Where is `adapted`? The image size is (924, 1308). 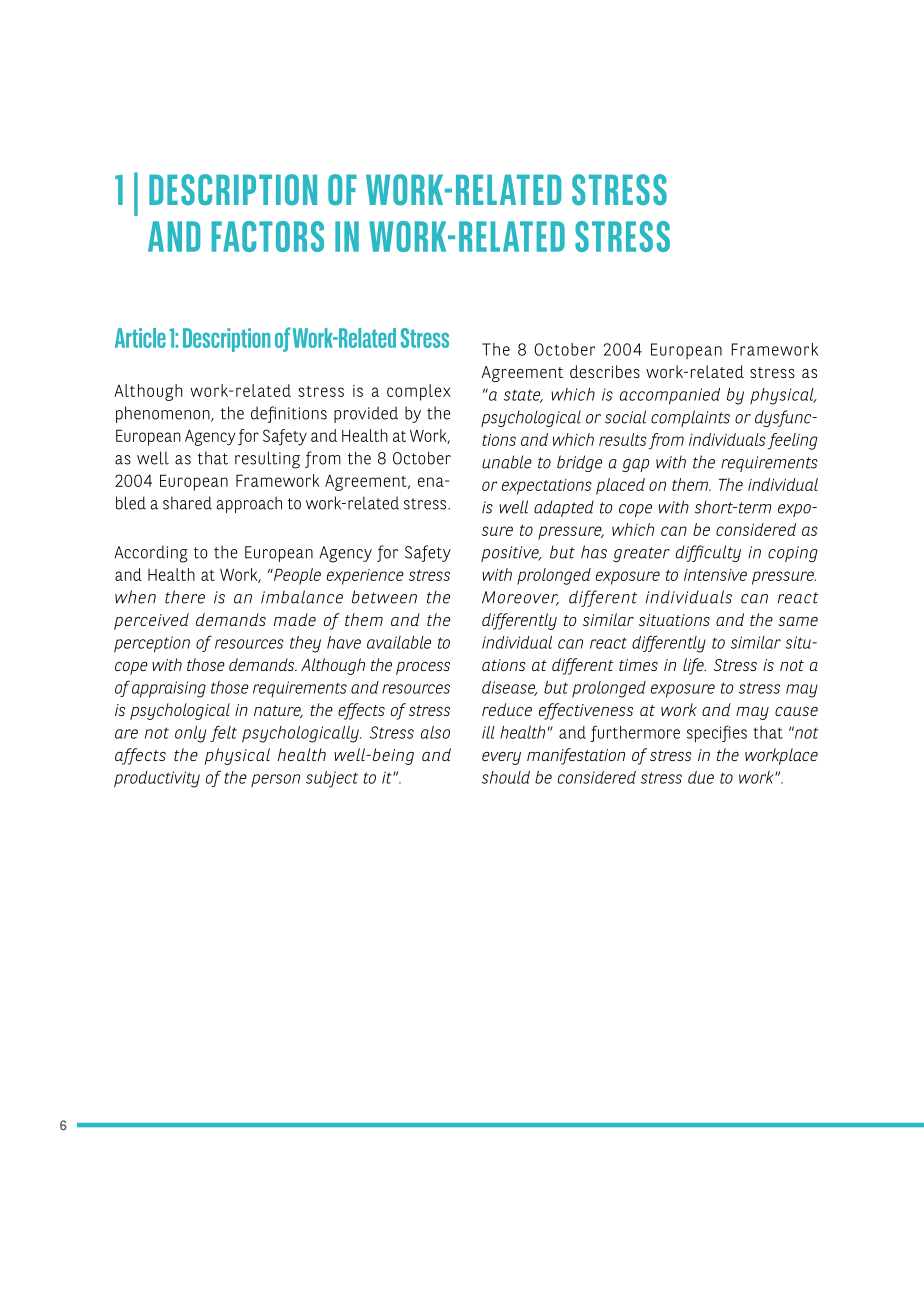 adapted is located at coordinates (564, 508).
